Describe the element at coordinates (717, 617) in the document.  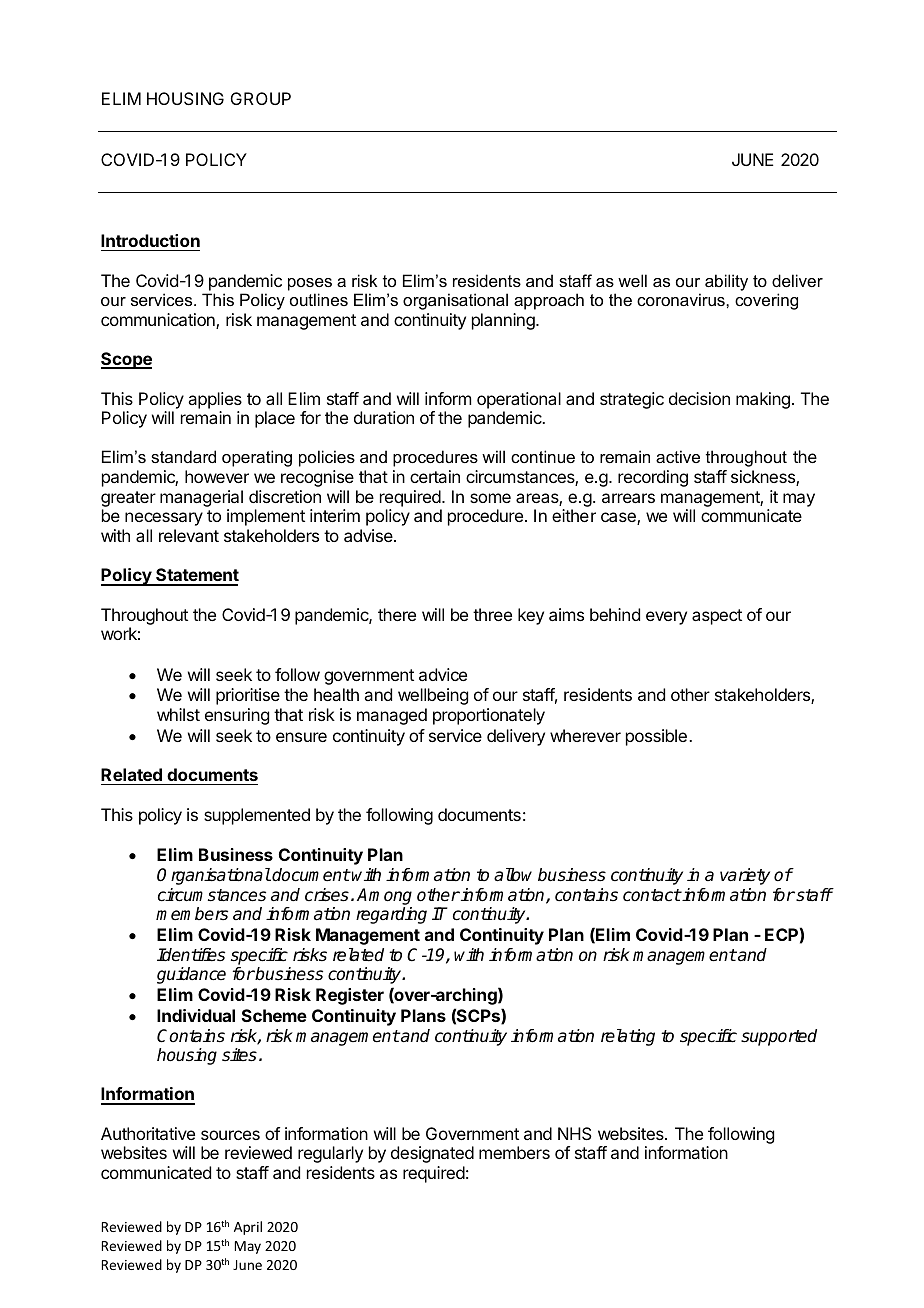
I see `aspect` at that location.
